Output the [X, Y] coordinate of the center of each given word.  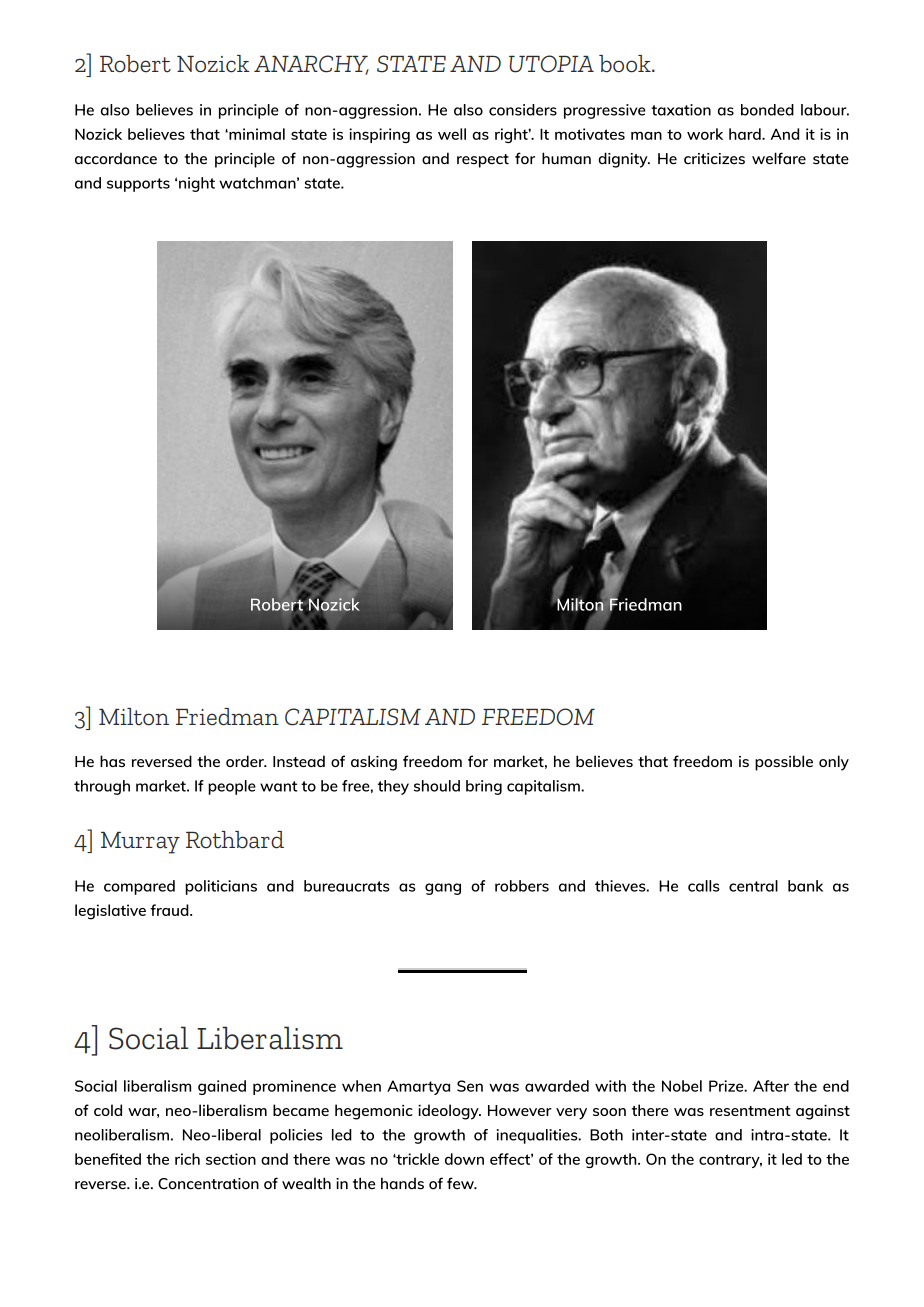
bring [484, 787]
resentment [750, 1111]
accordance [116, 159]
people [232, 787]
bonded [767, 110]
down [464, 1159]
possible [784, 763]
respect [483, 161]
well [452, 134]
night [197, 184]
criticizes [714, 159]
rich [187, 1159]
